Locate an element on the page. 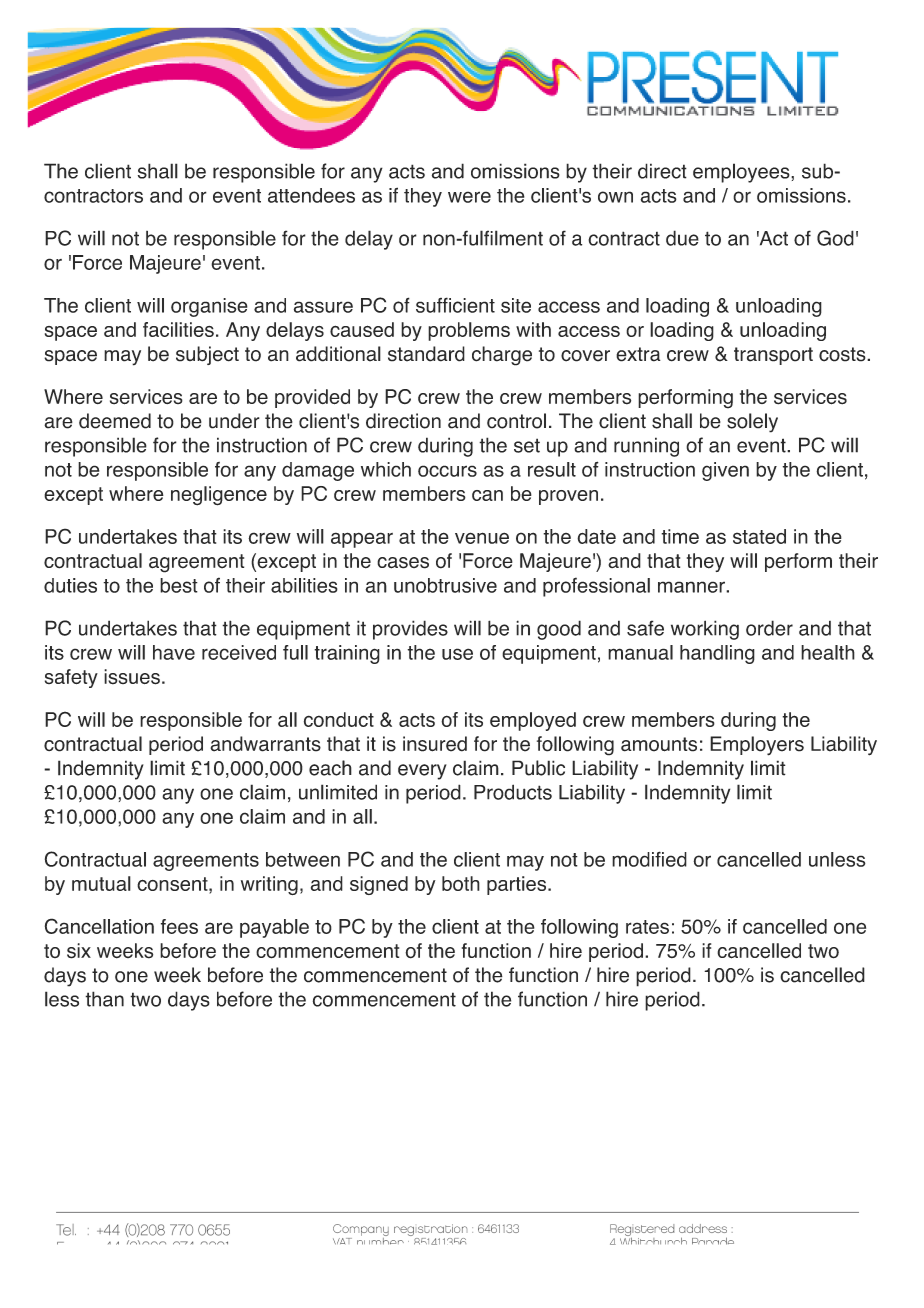 This page has width=924, height=1308. than is located at coordinates (104, 999).
